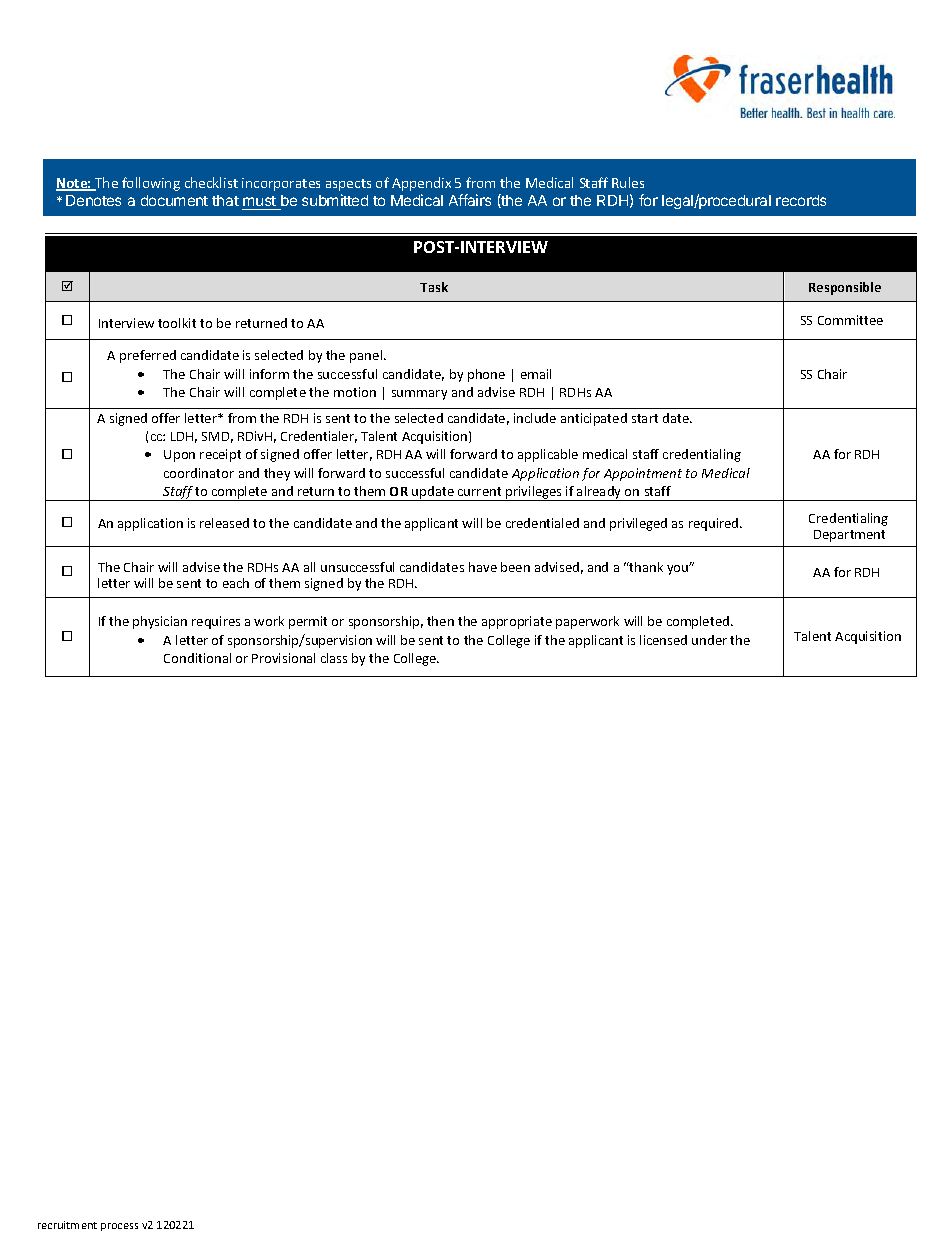 The width and height of the screenshot is (952, 1233). I want to click on receipt, so click(220, 455).
